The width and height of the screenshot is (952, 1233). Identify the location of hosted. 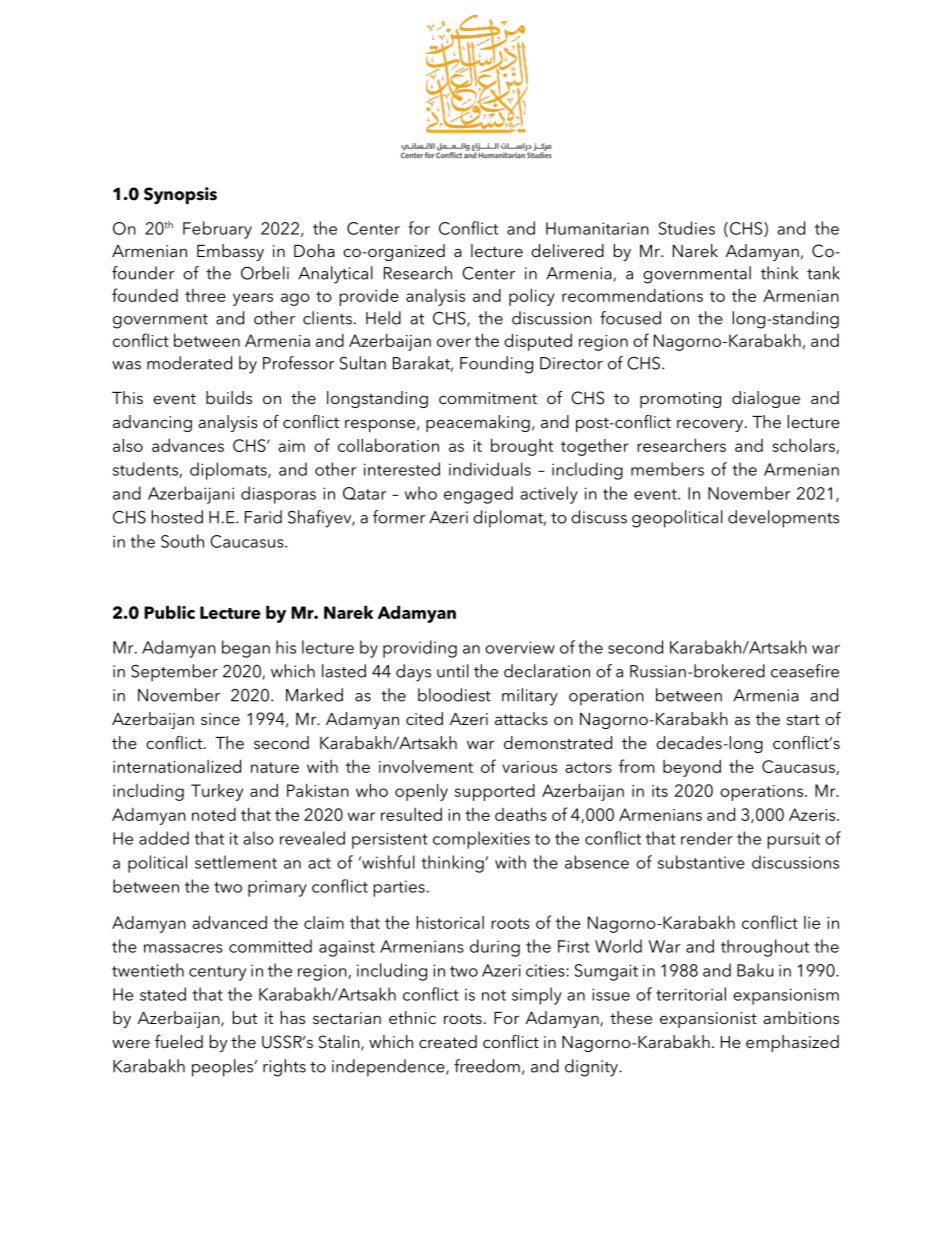
(177, 517).
